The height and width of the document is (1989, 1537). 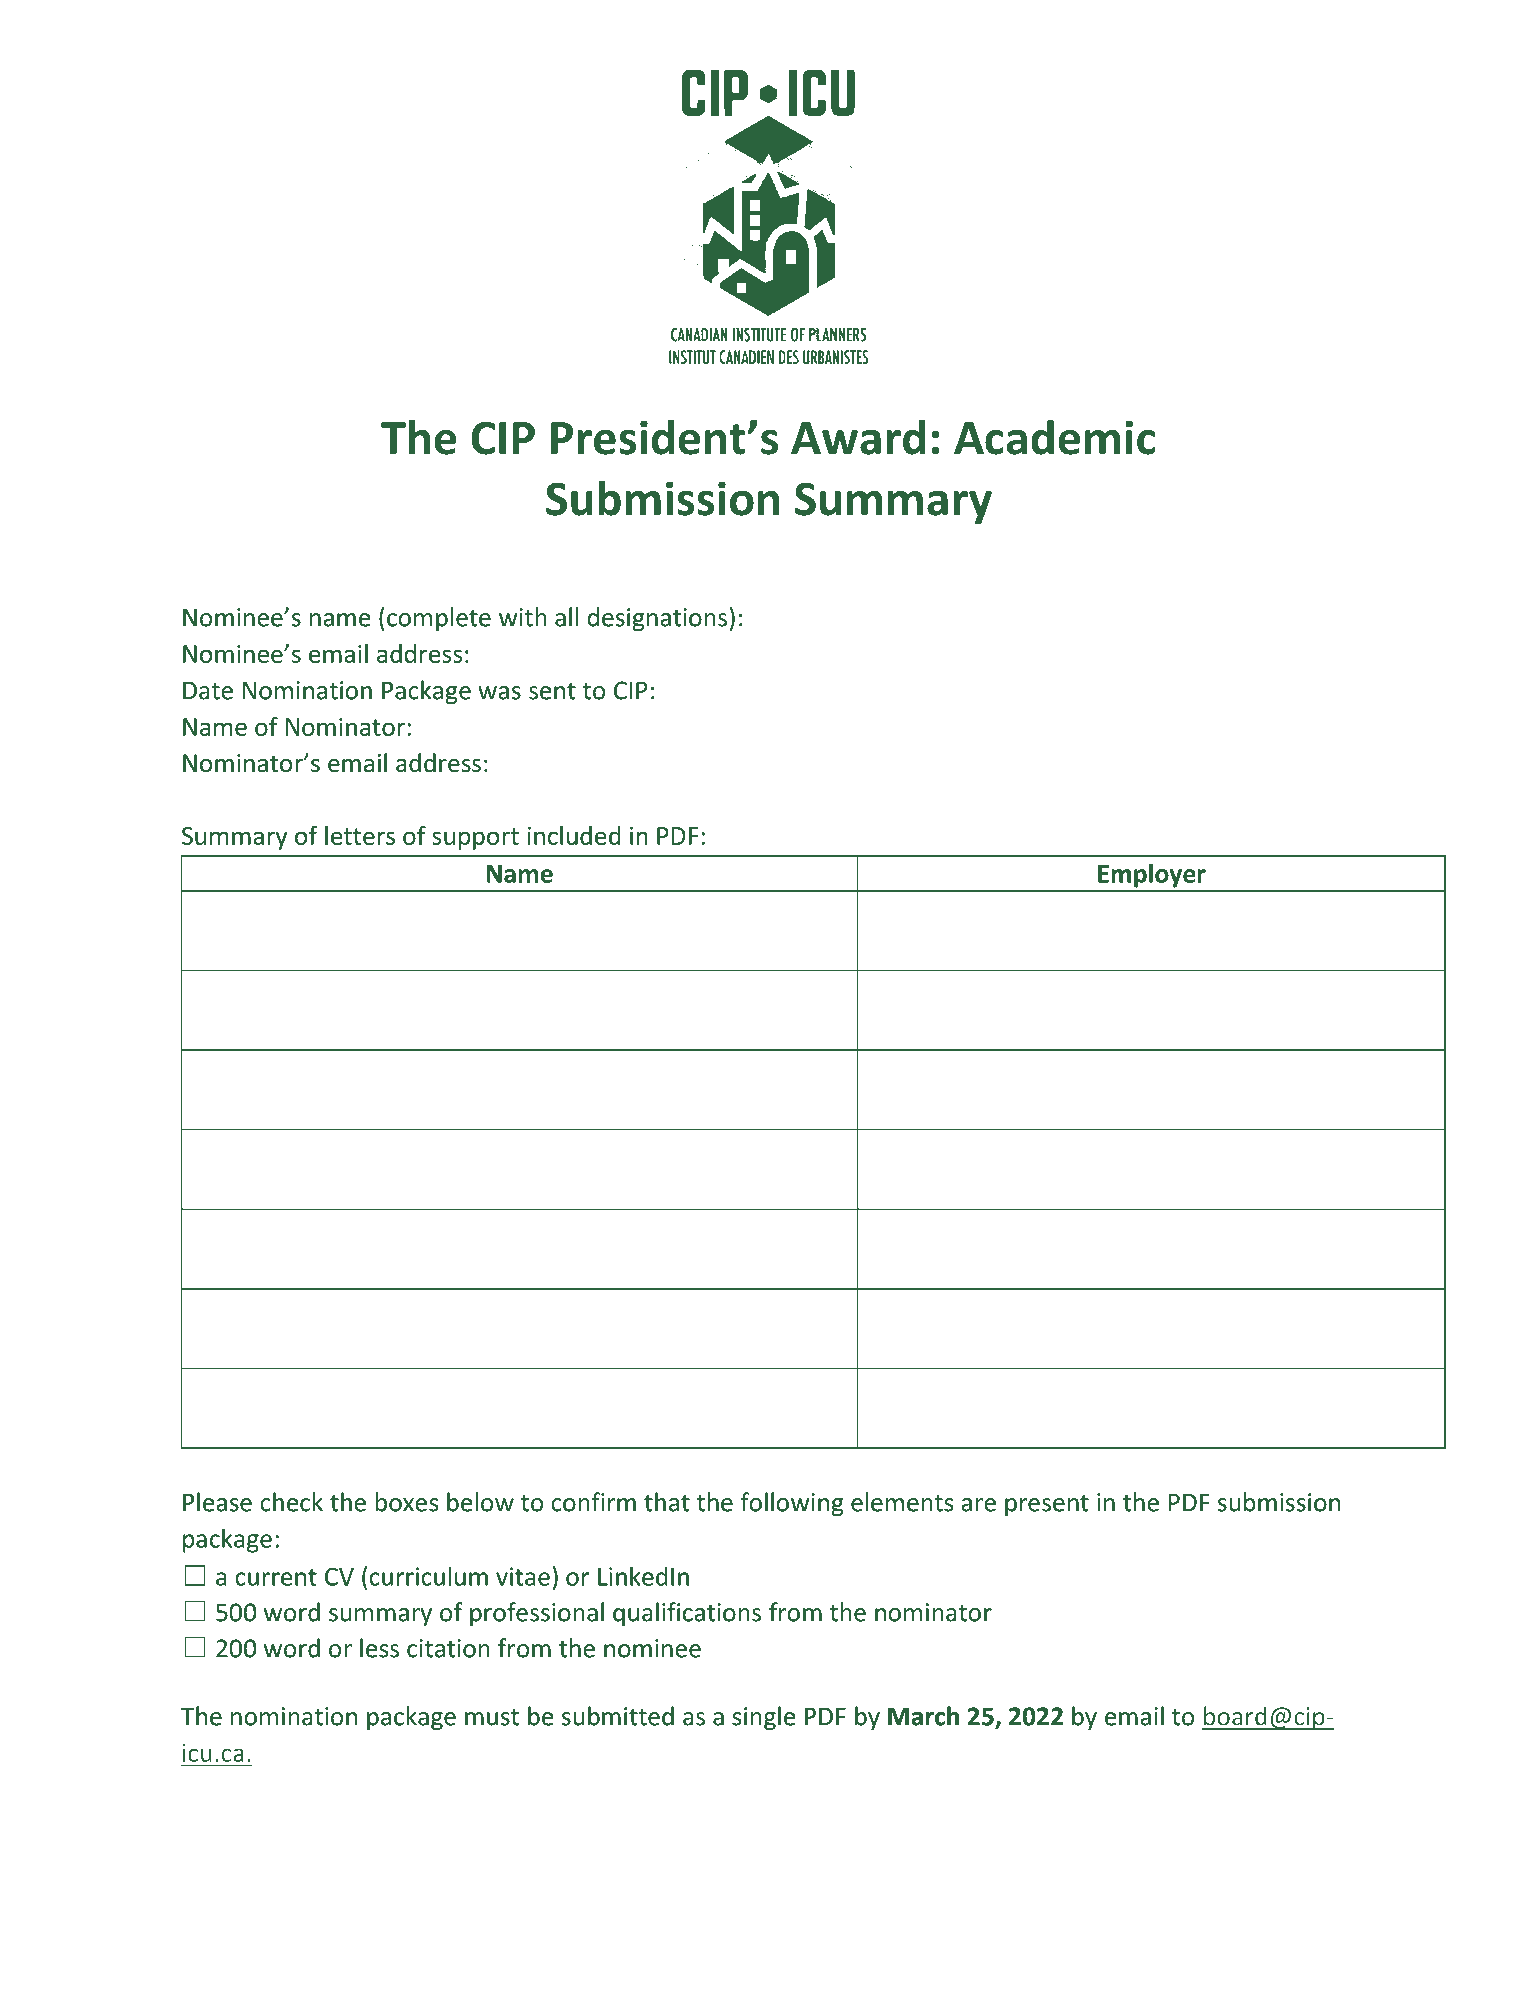 I want to click on less, so click(x=379, y=1648).
